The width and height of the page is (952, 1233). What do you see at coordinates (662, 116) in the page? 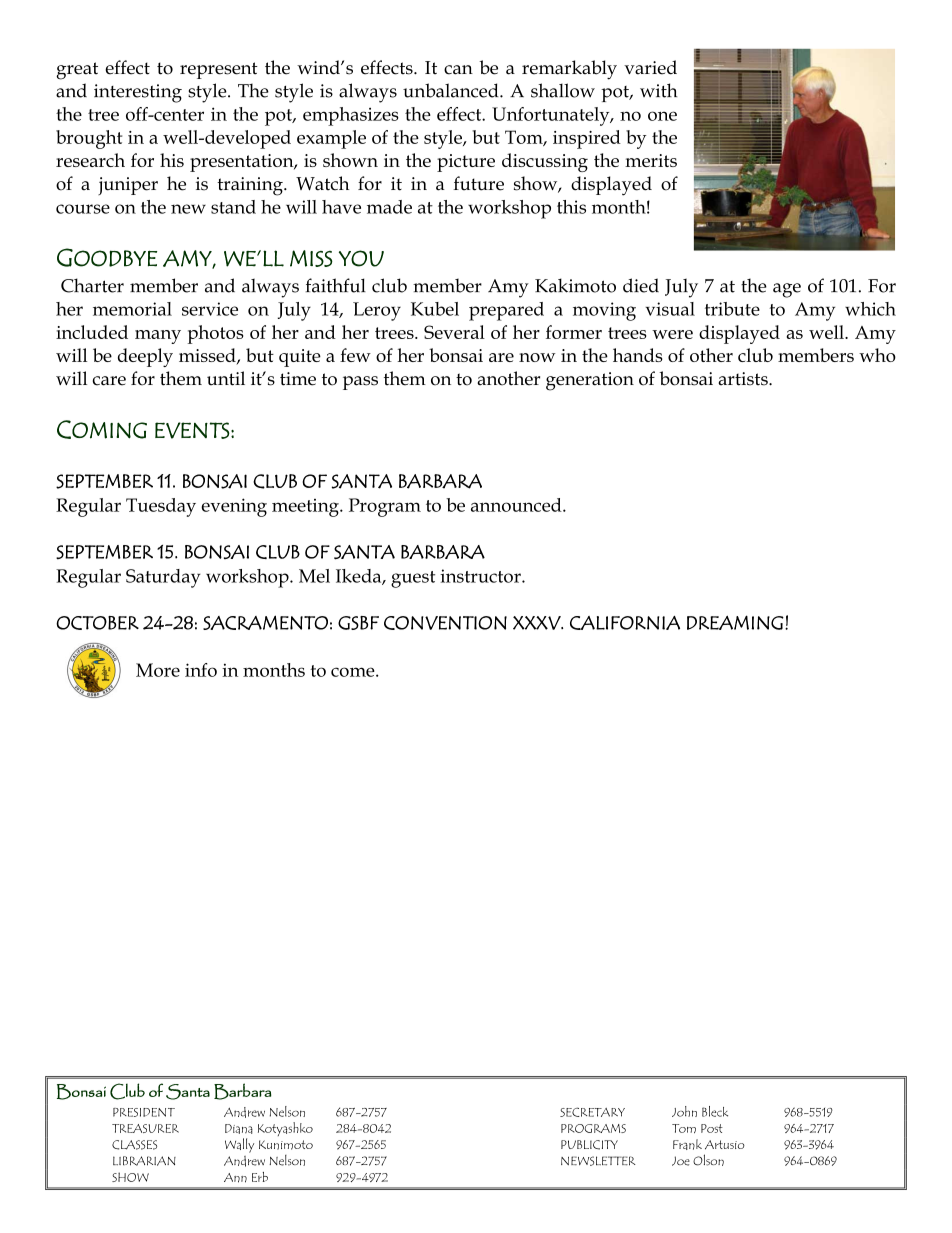
I see `one` at bounding box center [662, 116].
